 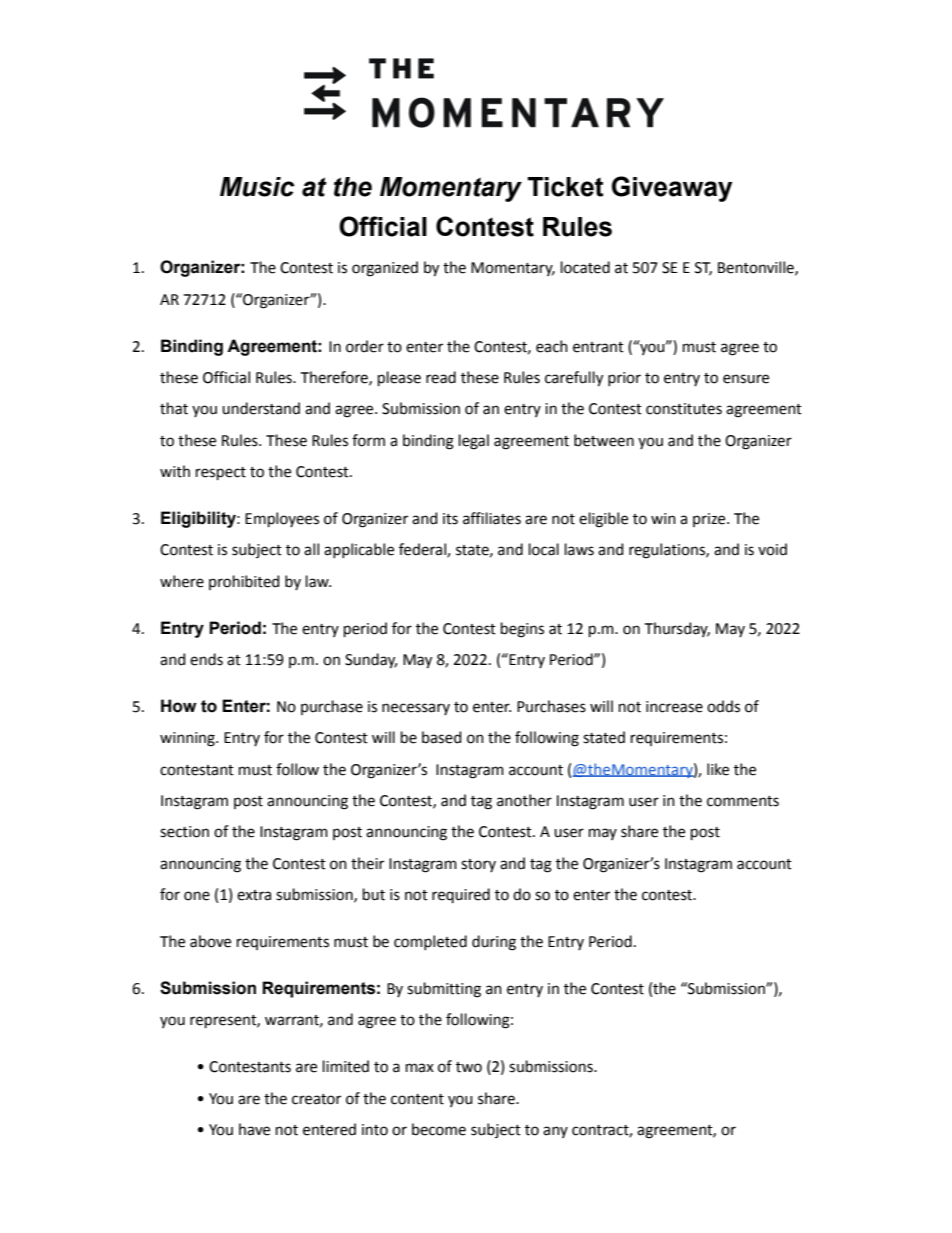 What do you see at coordinates (257, 187) in the screenshot?
I see `Music` at bounding box center [257, 187].
